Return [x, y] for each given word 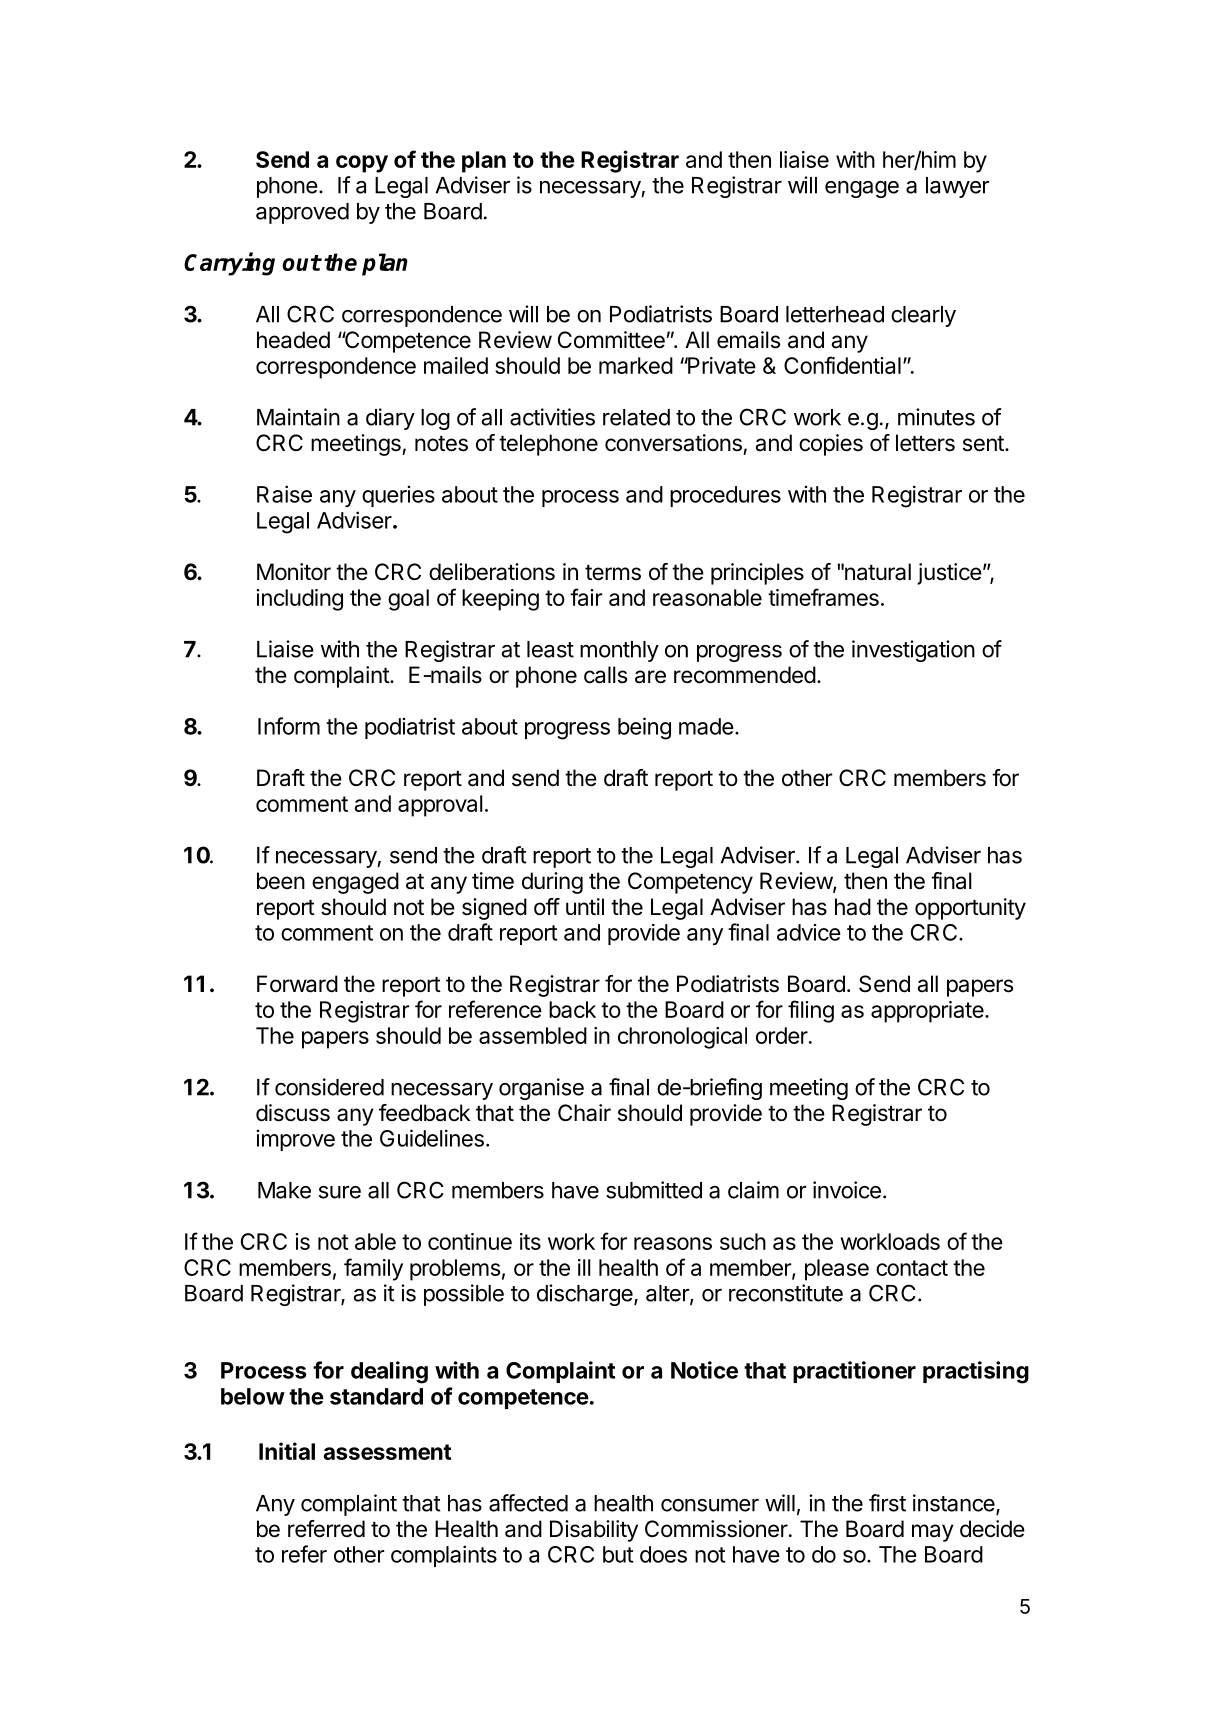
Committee [611, 340]
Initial [287, 1451]
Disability [594, 1531]
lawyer [958, 187]
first [887, 1503]
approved [302, 213]
